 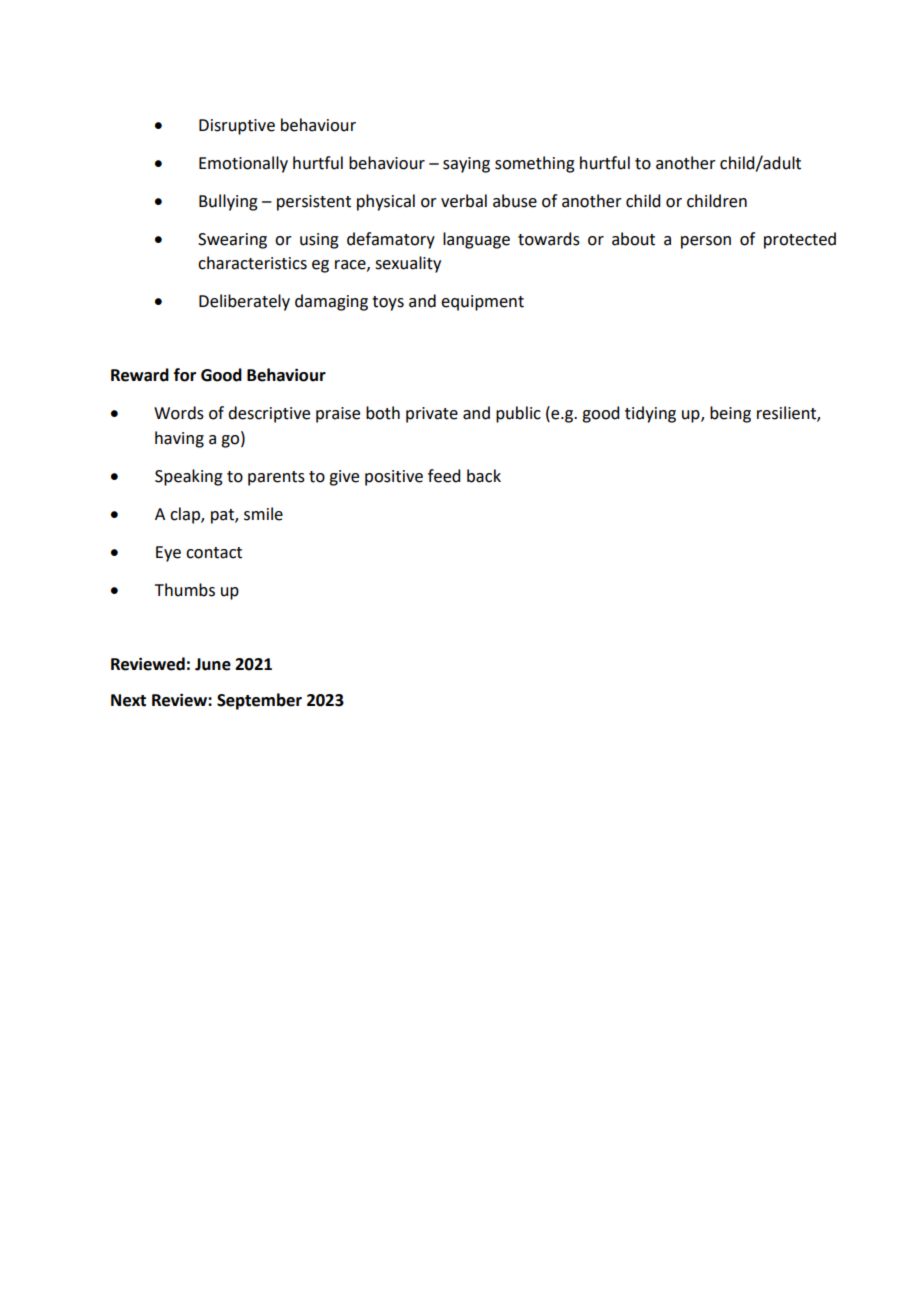 I want to click on equipment, so click(x=482, y=303).
